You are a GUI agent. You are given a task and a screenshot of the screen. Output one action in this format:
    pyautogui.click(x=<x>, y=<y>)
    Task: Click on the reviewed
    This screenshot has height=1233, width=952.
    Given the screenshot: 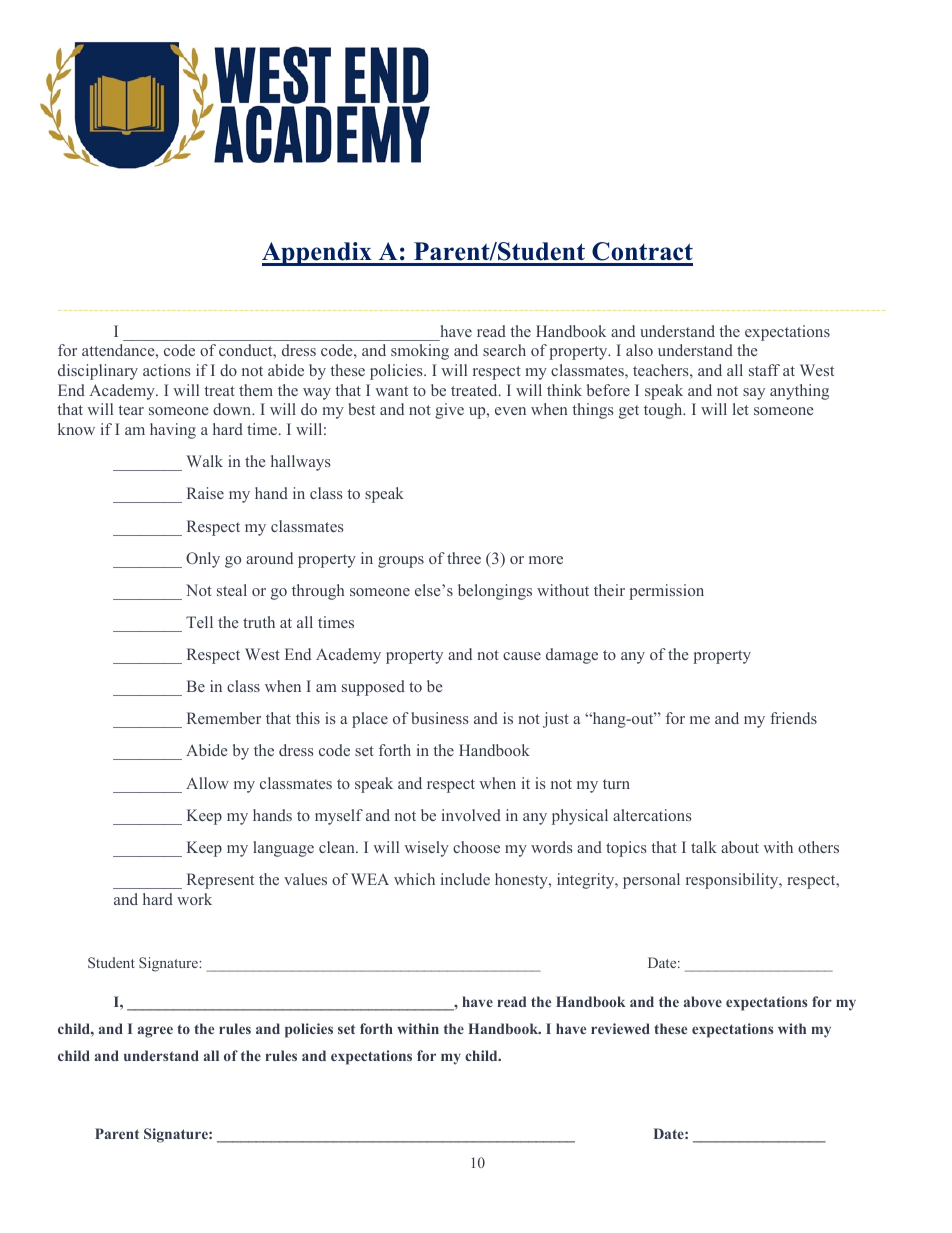 What is the action you would take?
    pyautogui.click(x=620, y=1028)
